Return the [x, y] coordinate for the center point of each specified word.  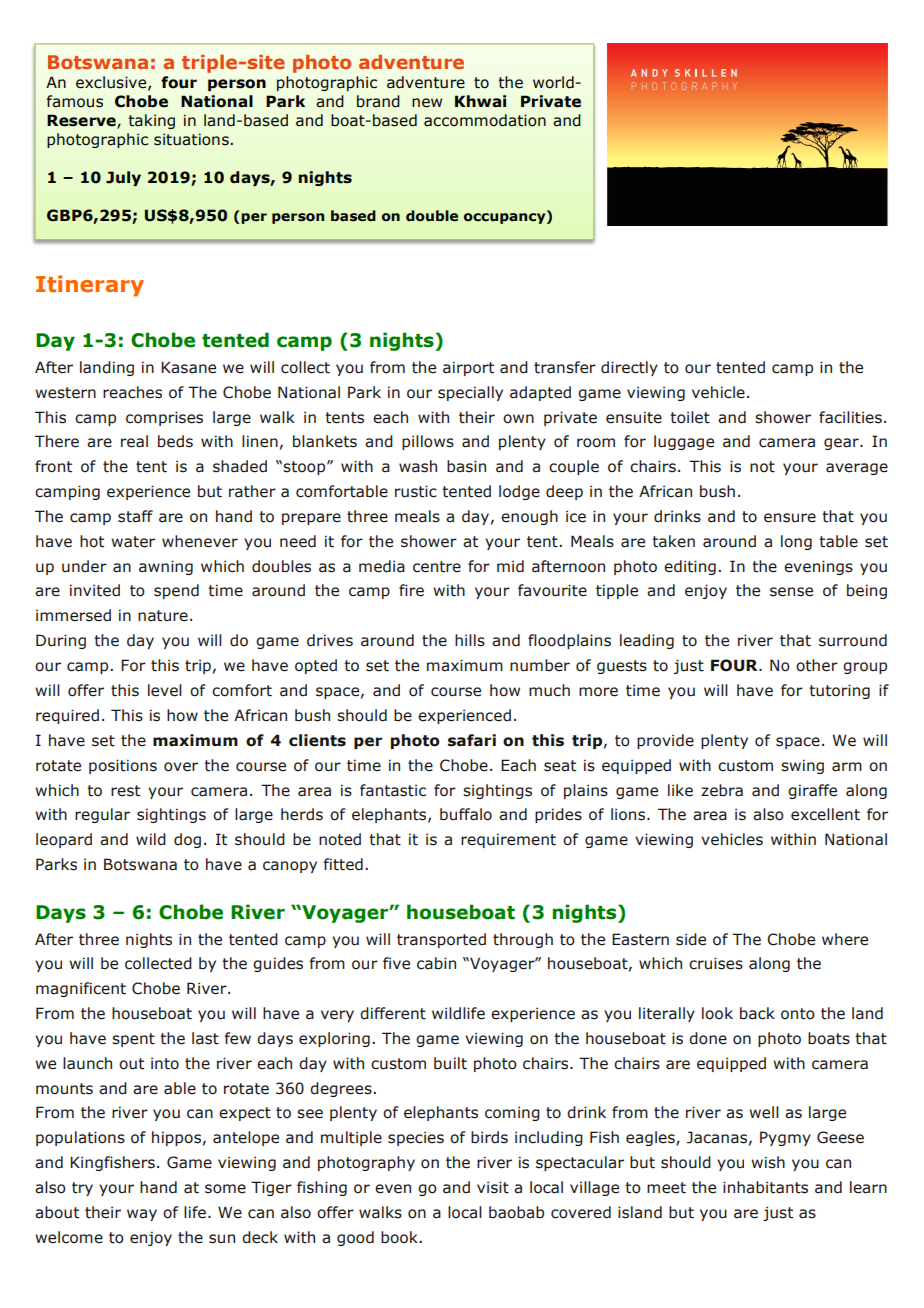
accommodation [485, 120]
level [165, 690]
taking [151, 121]
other [817, 665]
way [142, 1215]
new [427, 103]
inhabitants [765, 1187]
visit [493, 1187]
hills [470, 640]
